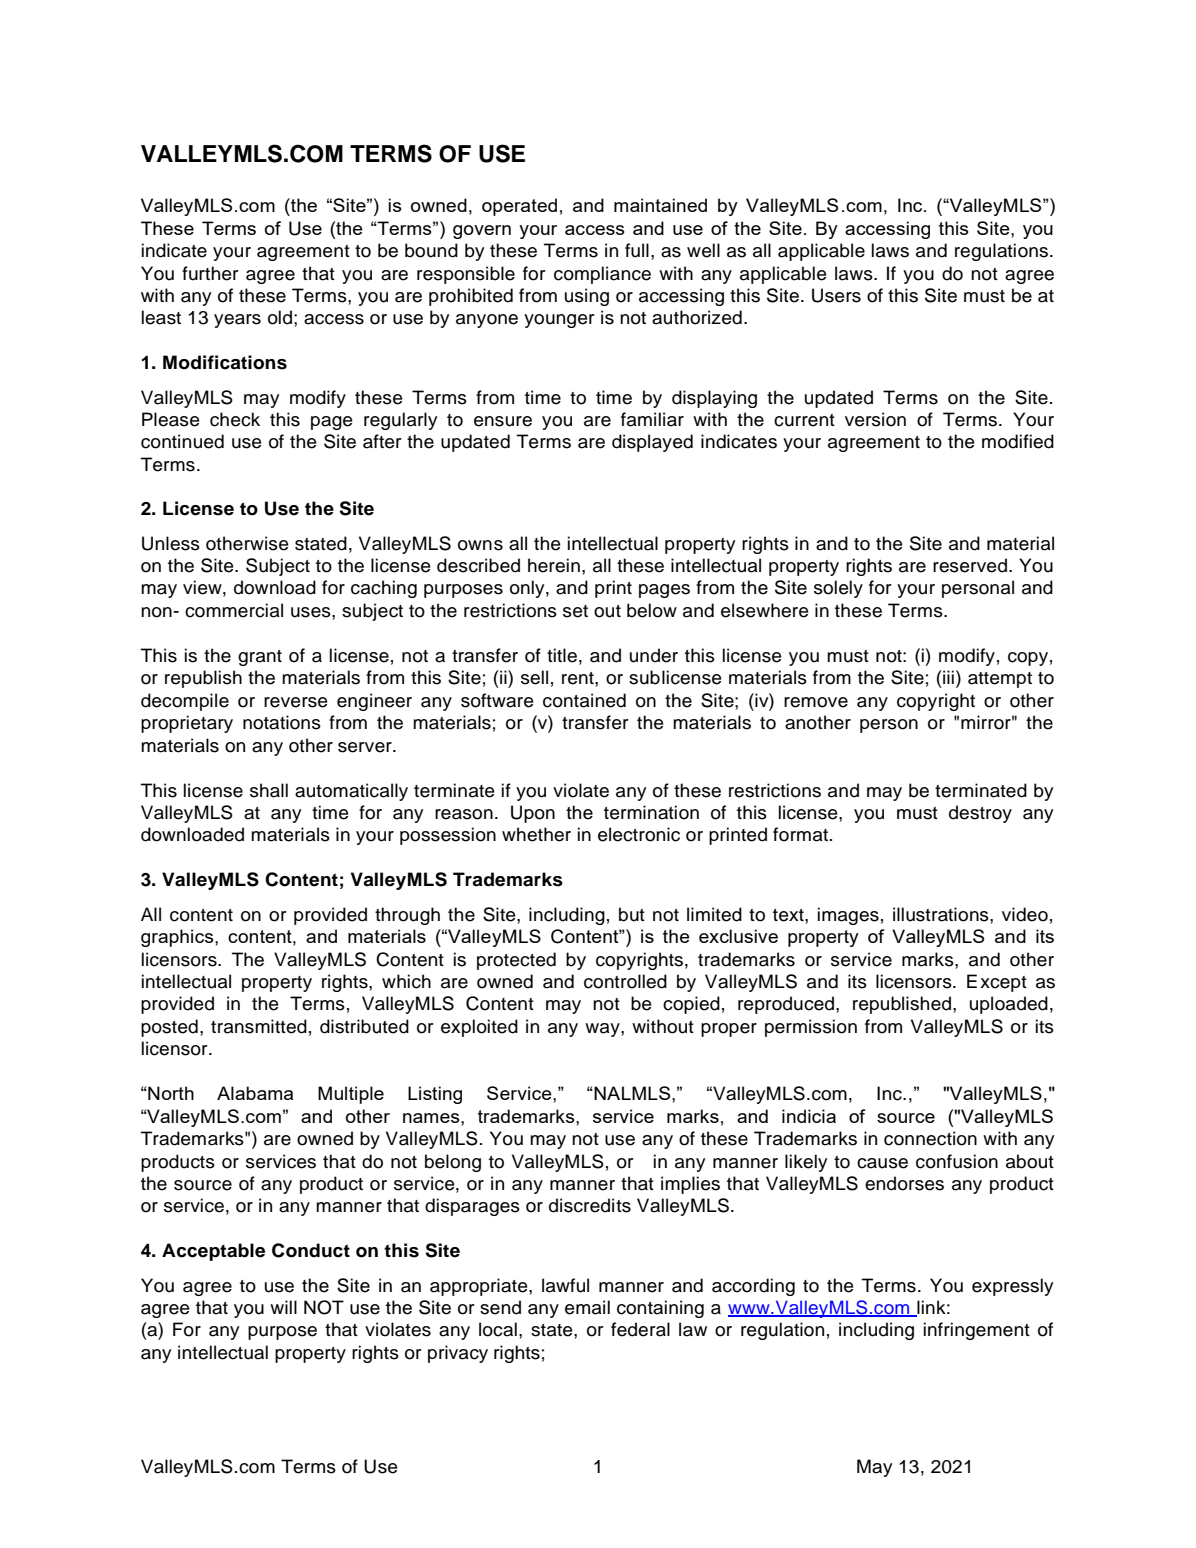  Describe the element at coordinates (210, 273) in the image. I see `further` at that location.
